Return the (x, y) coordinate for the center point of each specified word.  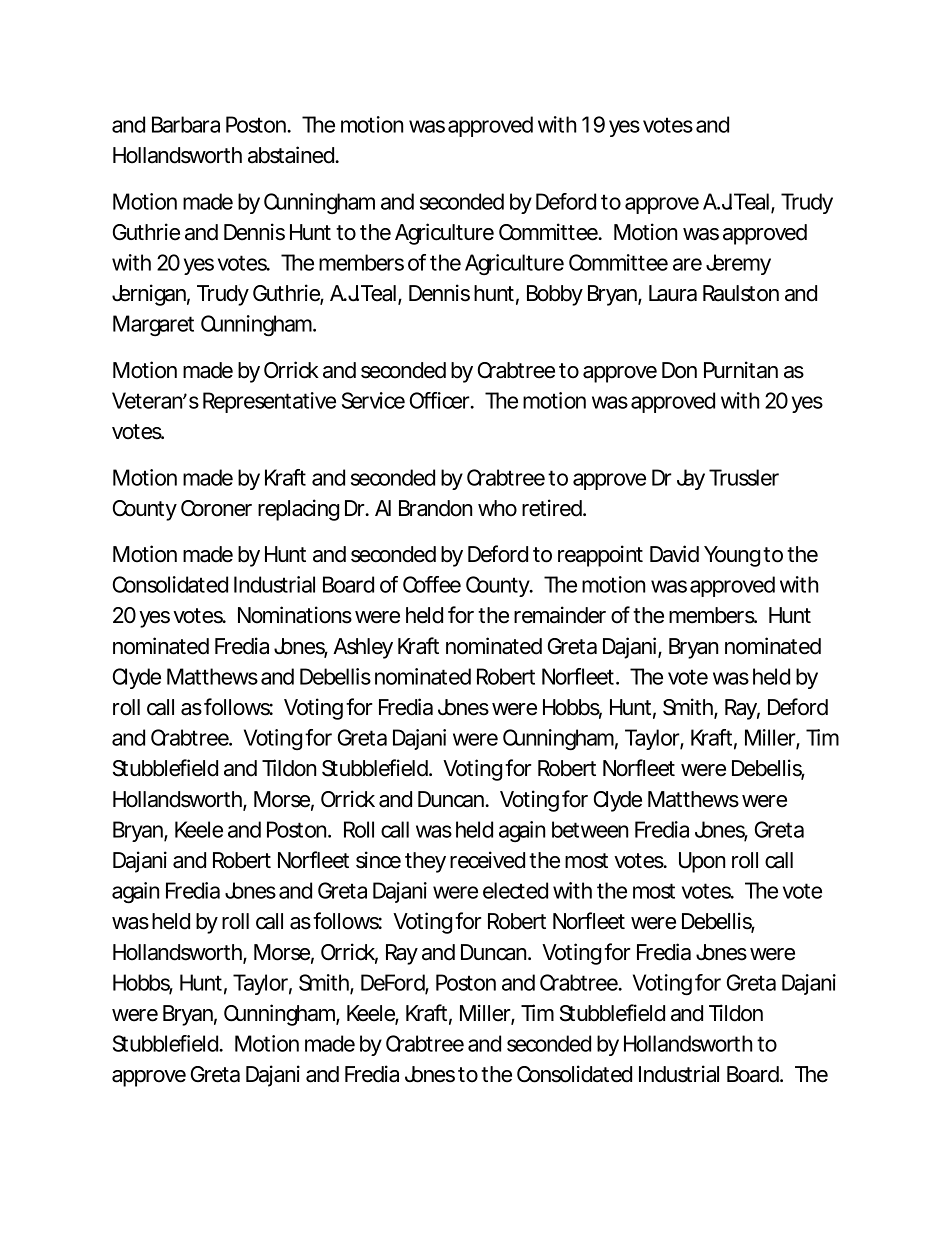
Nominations (295, 615)
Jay (691, 479)
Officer (440, 400)
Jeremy (738, 264)
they (425, 862)
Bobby (555, 295)
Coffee (432, 584)
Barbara (186, 124)
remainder (560, 615)
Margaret (153, 325)
